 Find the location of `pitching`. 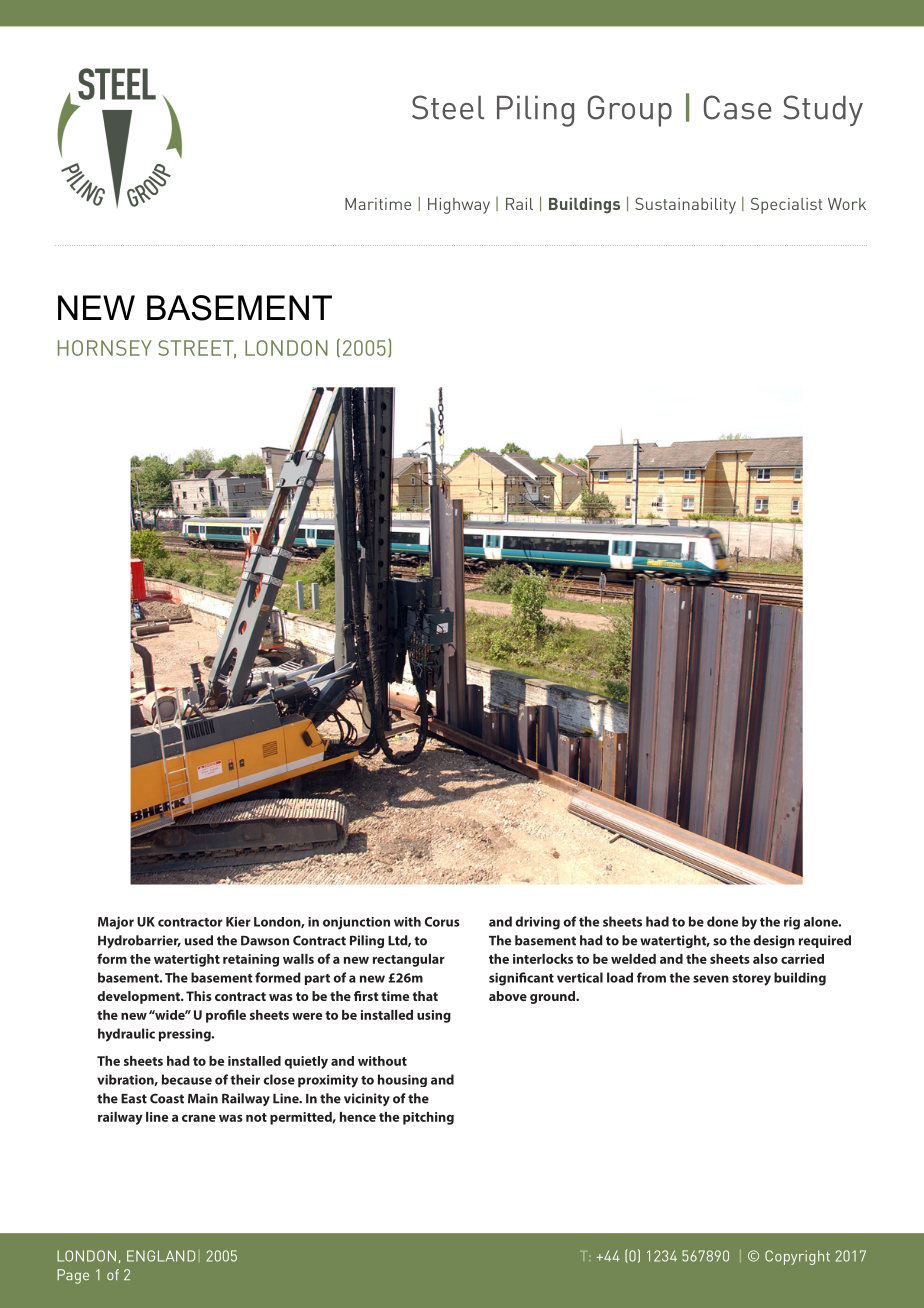

pitching is located at coordinates (428, 1118).
